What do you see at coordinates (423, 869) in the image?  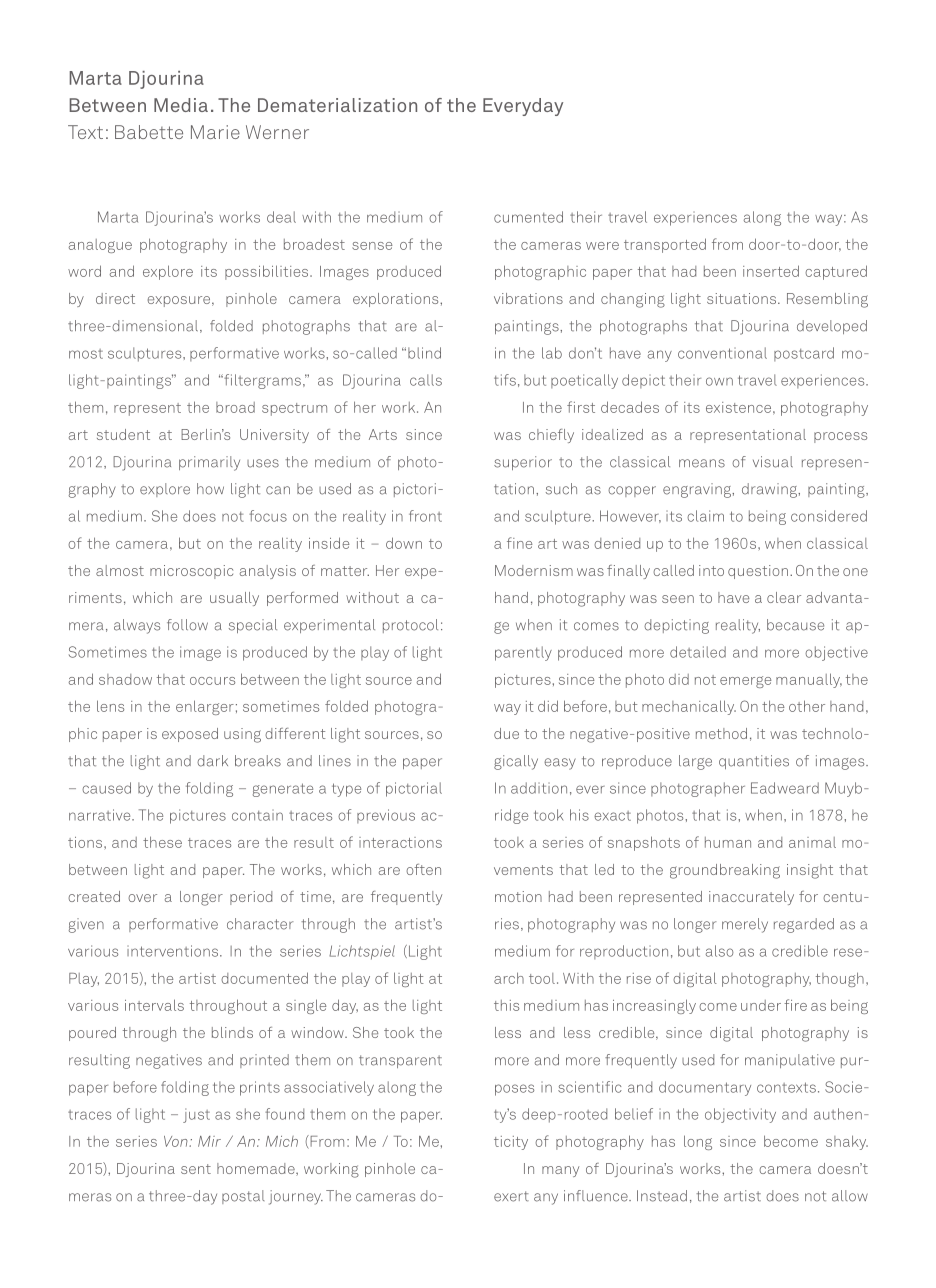 I see `often` at bounding box center [423, 869].
